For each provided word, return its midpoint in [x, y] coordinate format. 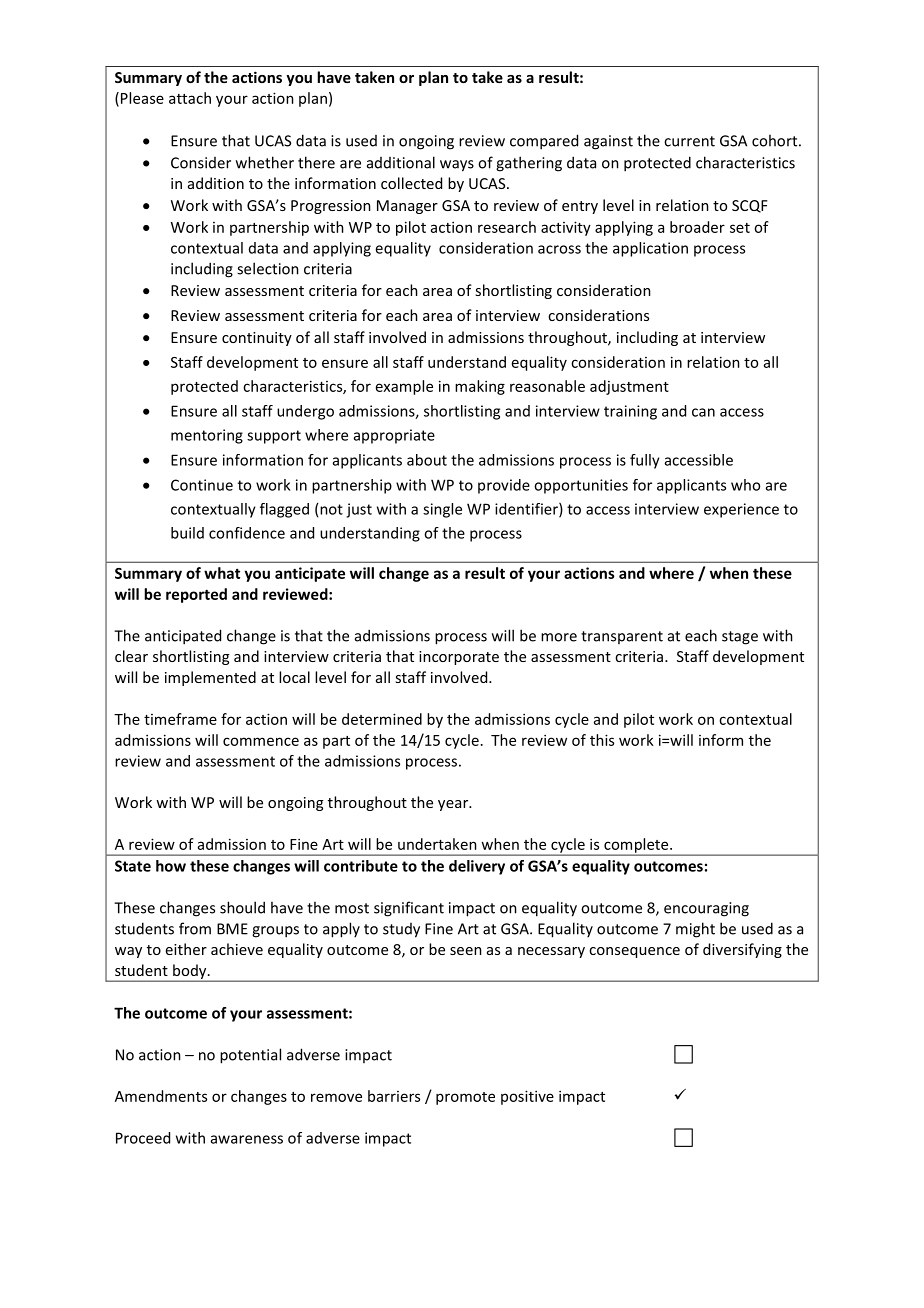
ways [457, 166]
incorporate [459, 658]
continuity [257, 339]
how [171, 866]
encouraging [706, 909]
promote [465, 1098]
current [689, 141]
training [630, 412]
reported [196, 595]
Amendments [161, 1096]
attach [190, 98]
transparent [622, 637]
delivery [477, 867]
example [404, 387]
